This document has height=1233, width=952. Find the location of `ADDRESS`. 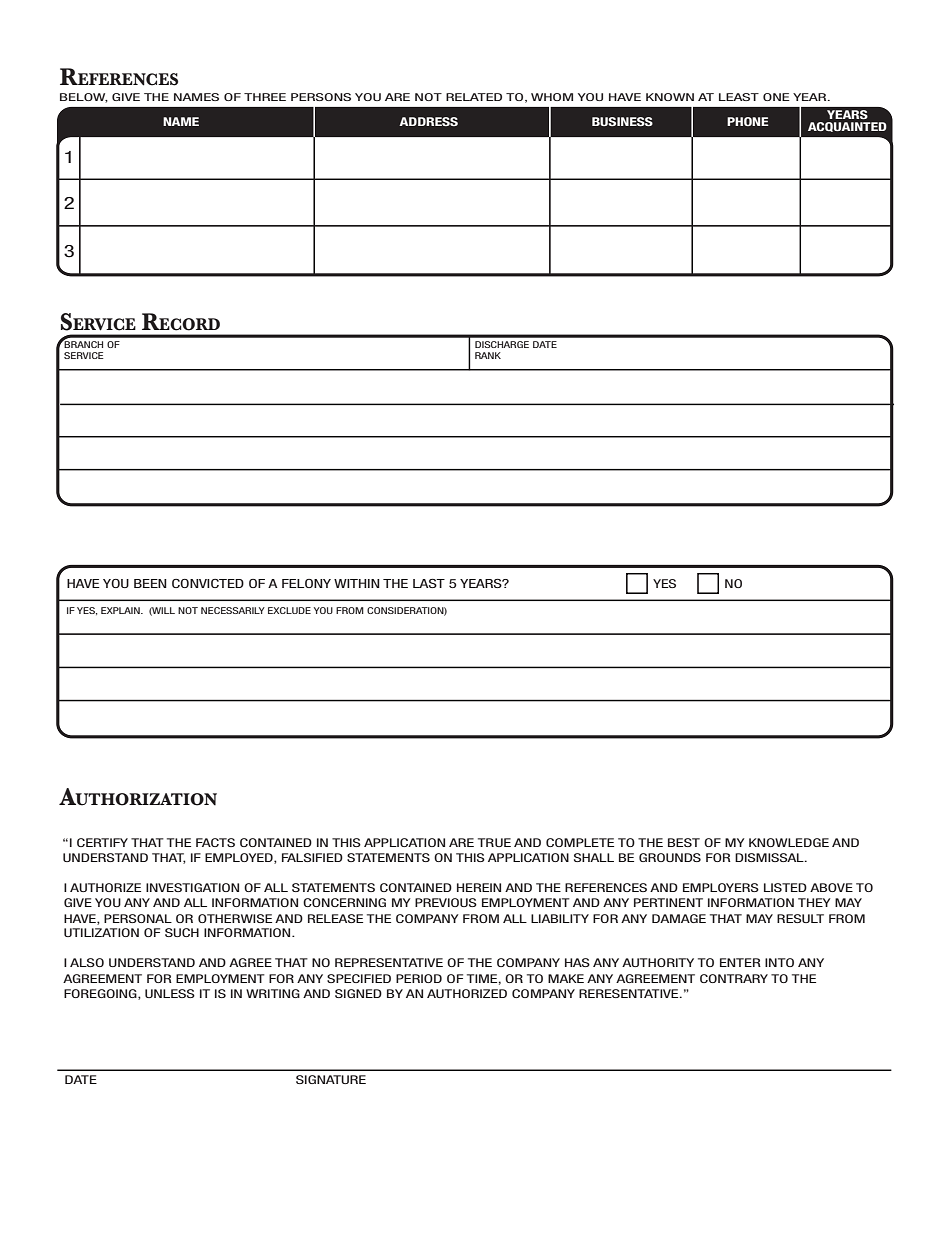

ADDRESS is located at coordinates (428, 121).
